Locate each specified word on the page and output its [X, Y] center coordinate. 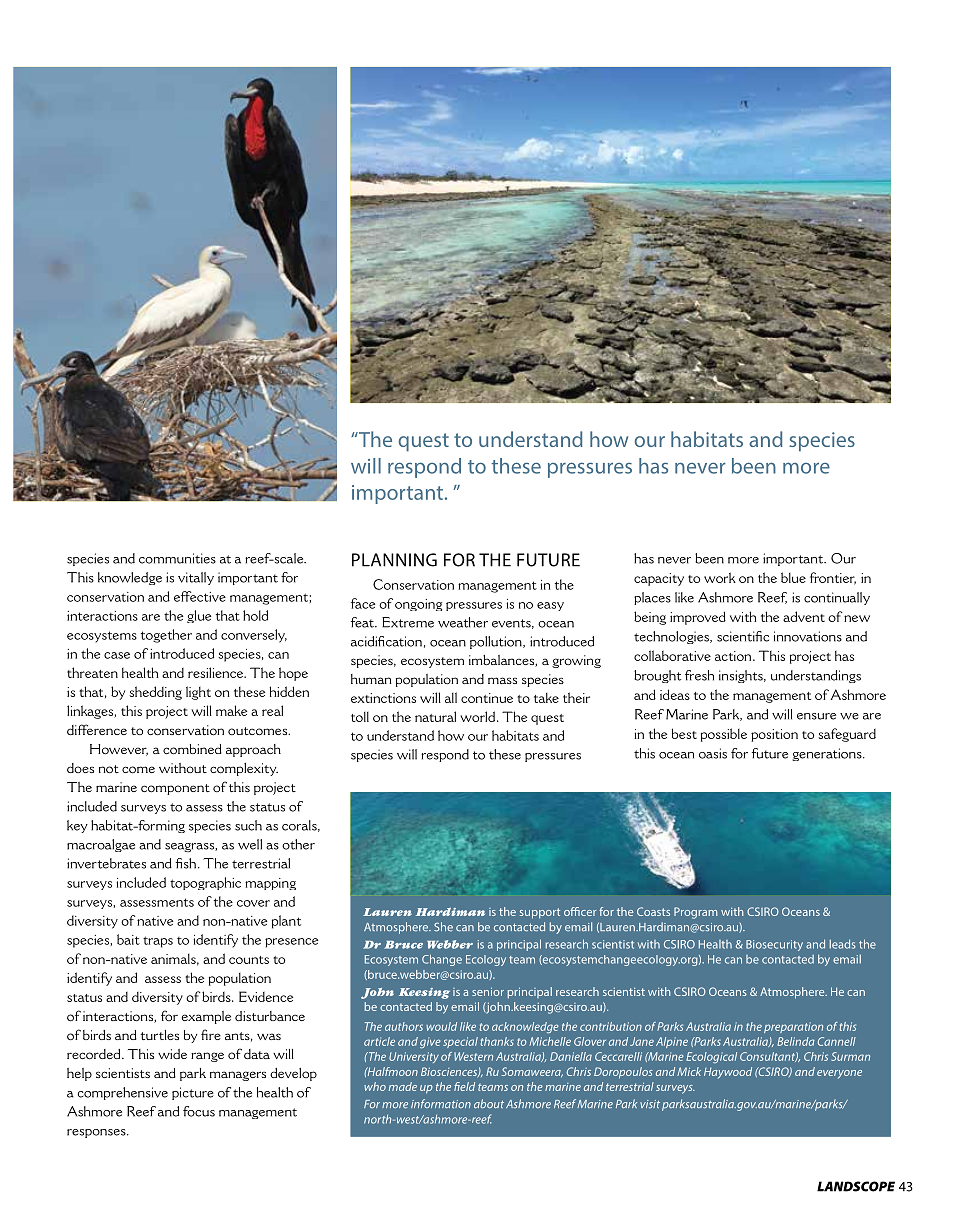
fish [187, 863]
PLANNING [394, 560]
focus [199, 1111]
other [298, 844]
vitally [196, 578]
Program [696, 913]
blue [793, 577]
